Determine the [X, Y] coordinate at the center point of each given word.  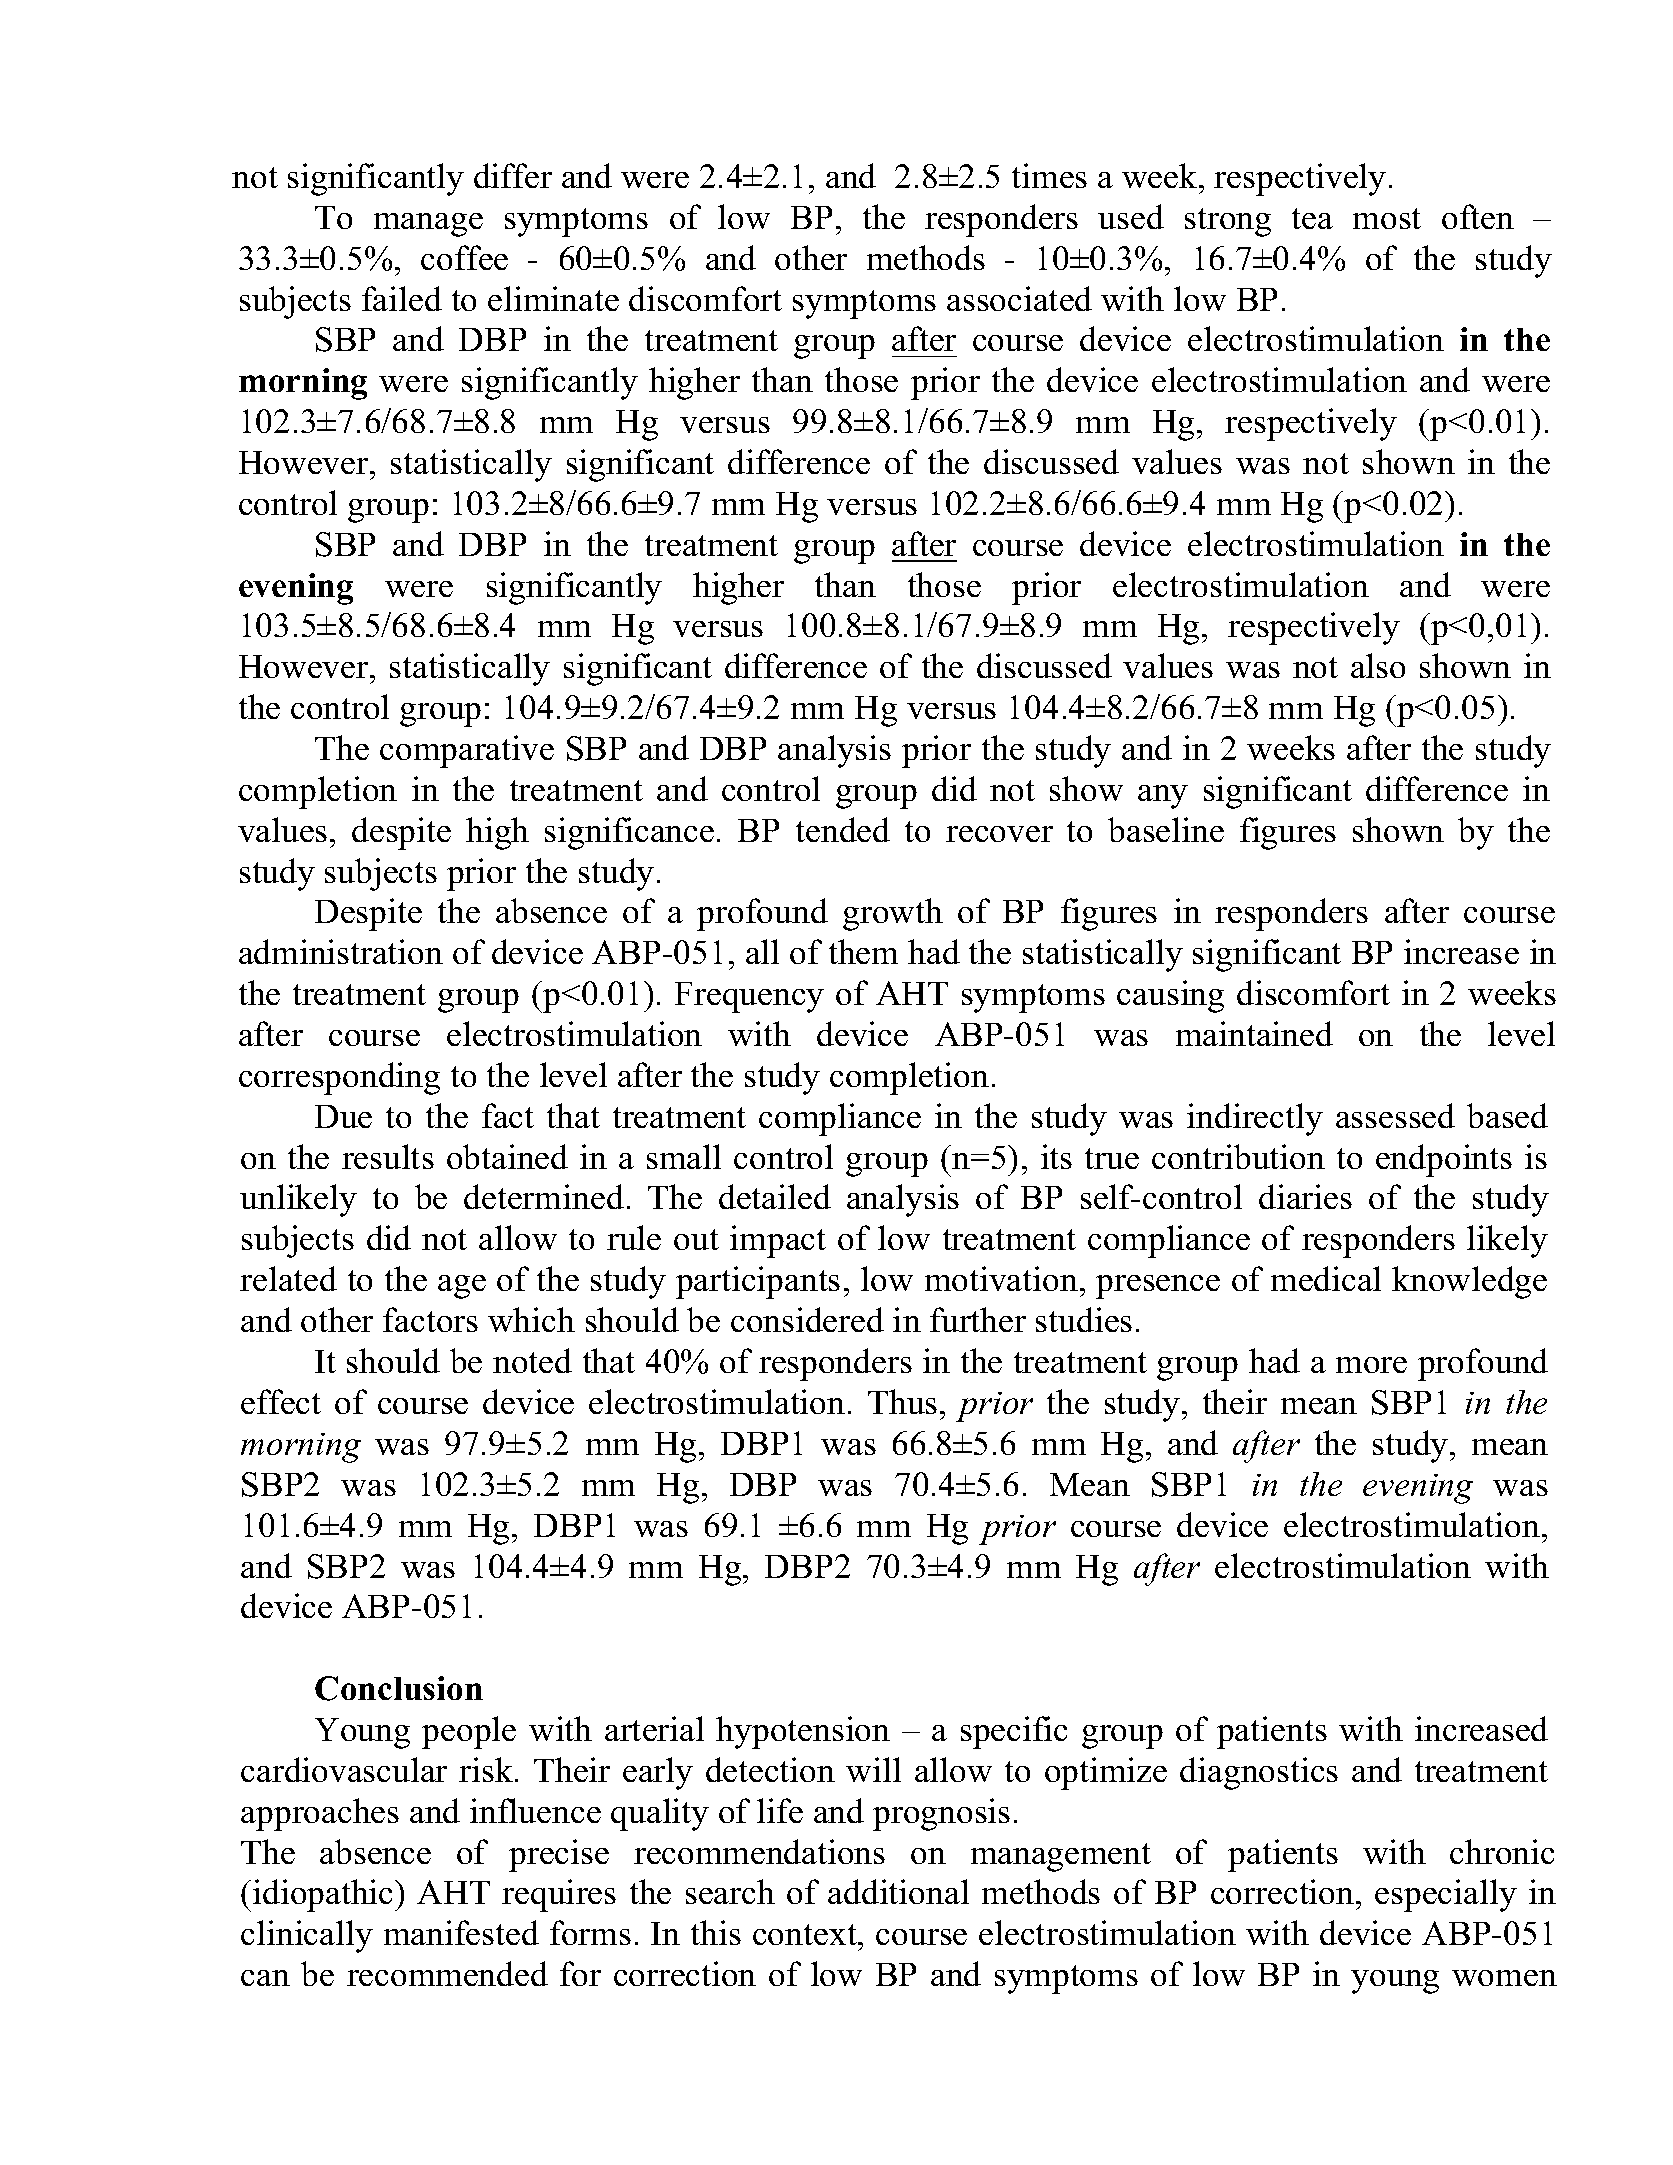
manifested [461, 1932]
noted [532, 1360]
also [1378, 665]
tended [843, 829]
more [1371, 1365]
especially [1446, 1895]
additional [898, 1891]
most [1387, 218]
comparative [467, 751]
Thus [902, 1401]
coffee [464, 257]
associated [1019, 298]
